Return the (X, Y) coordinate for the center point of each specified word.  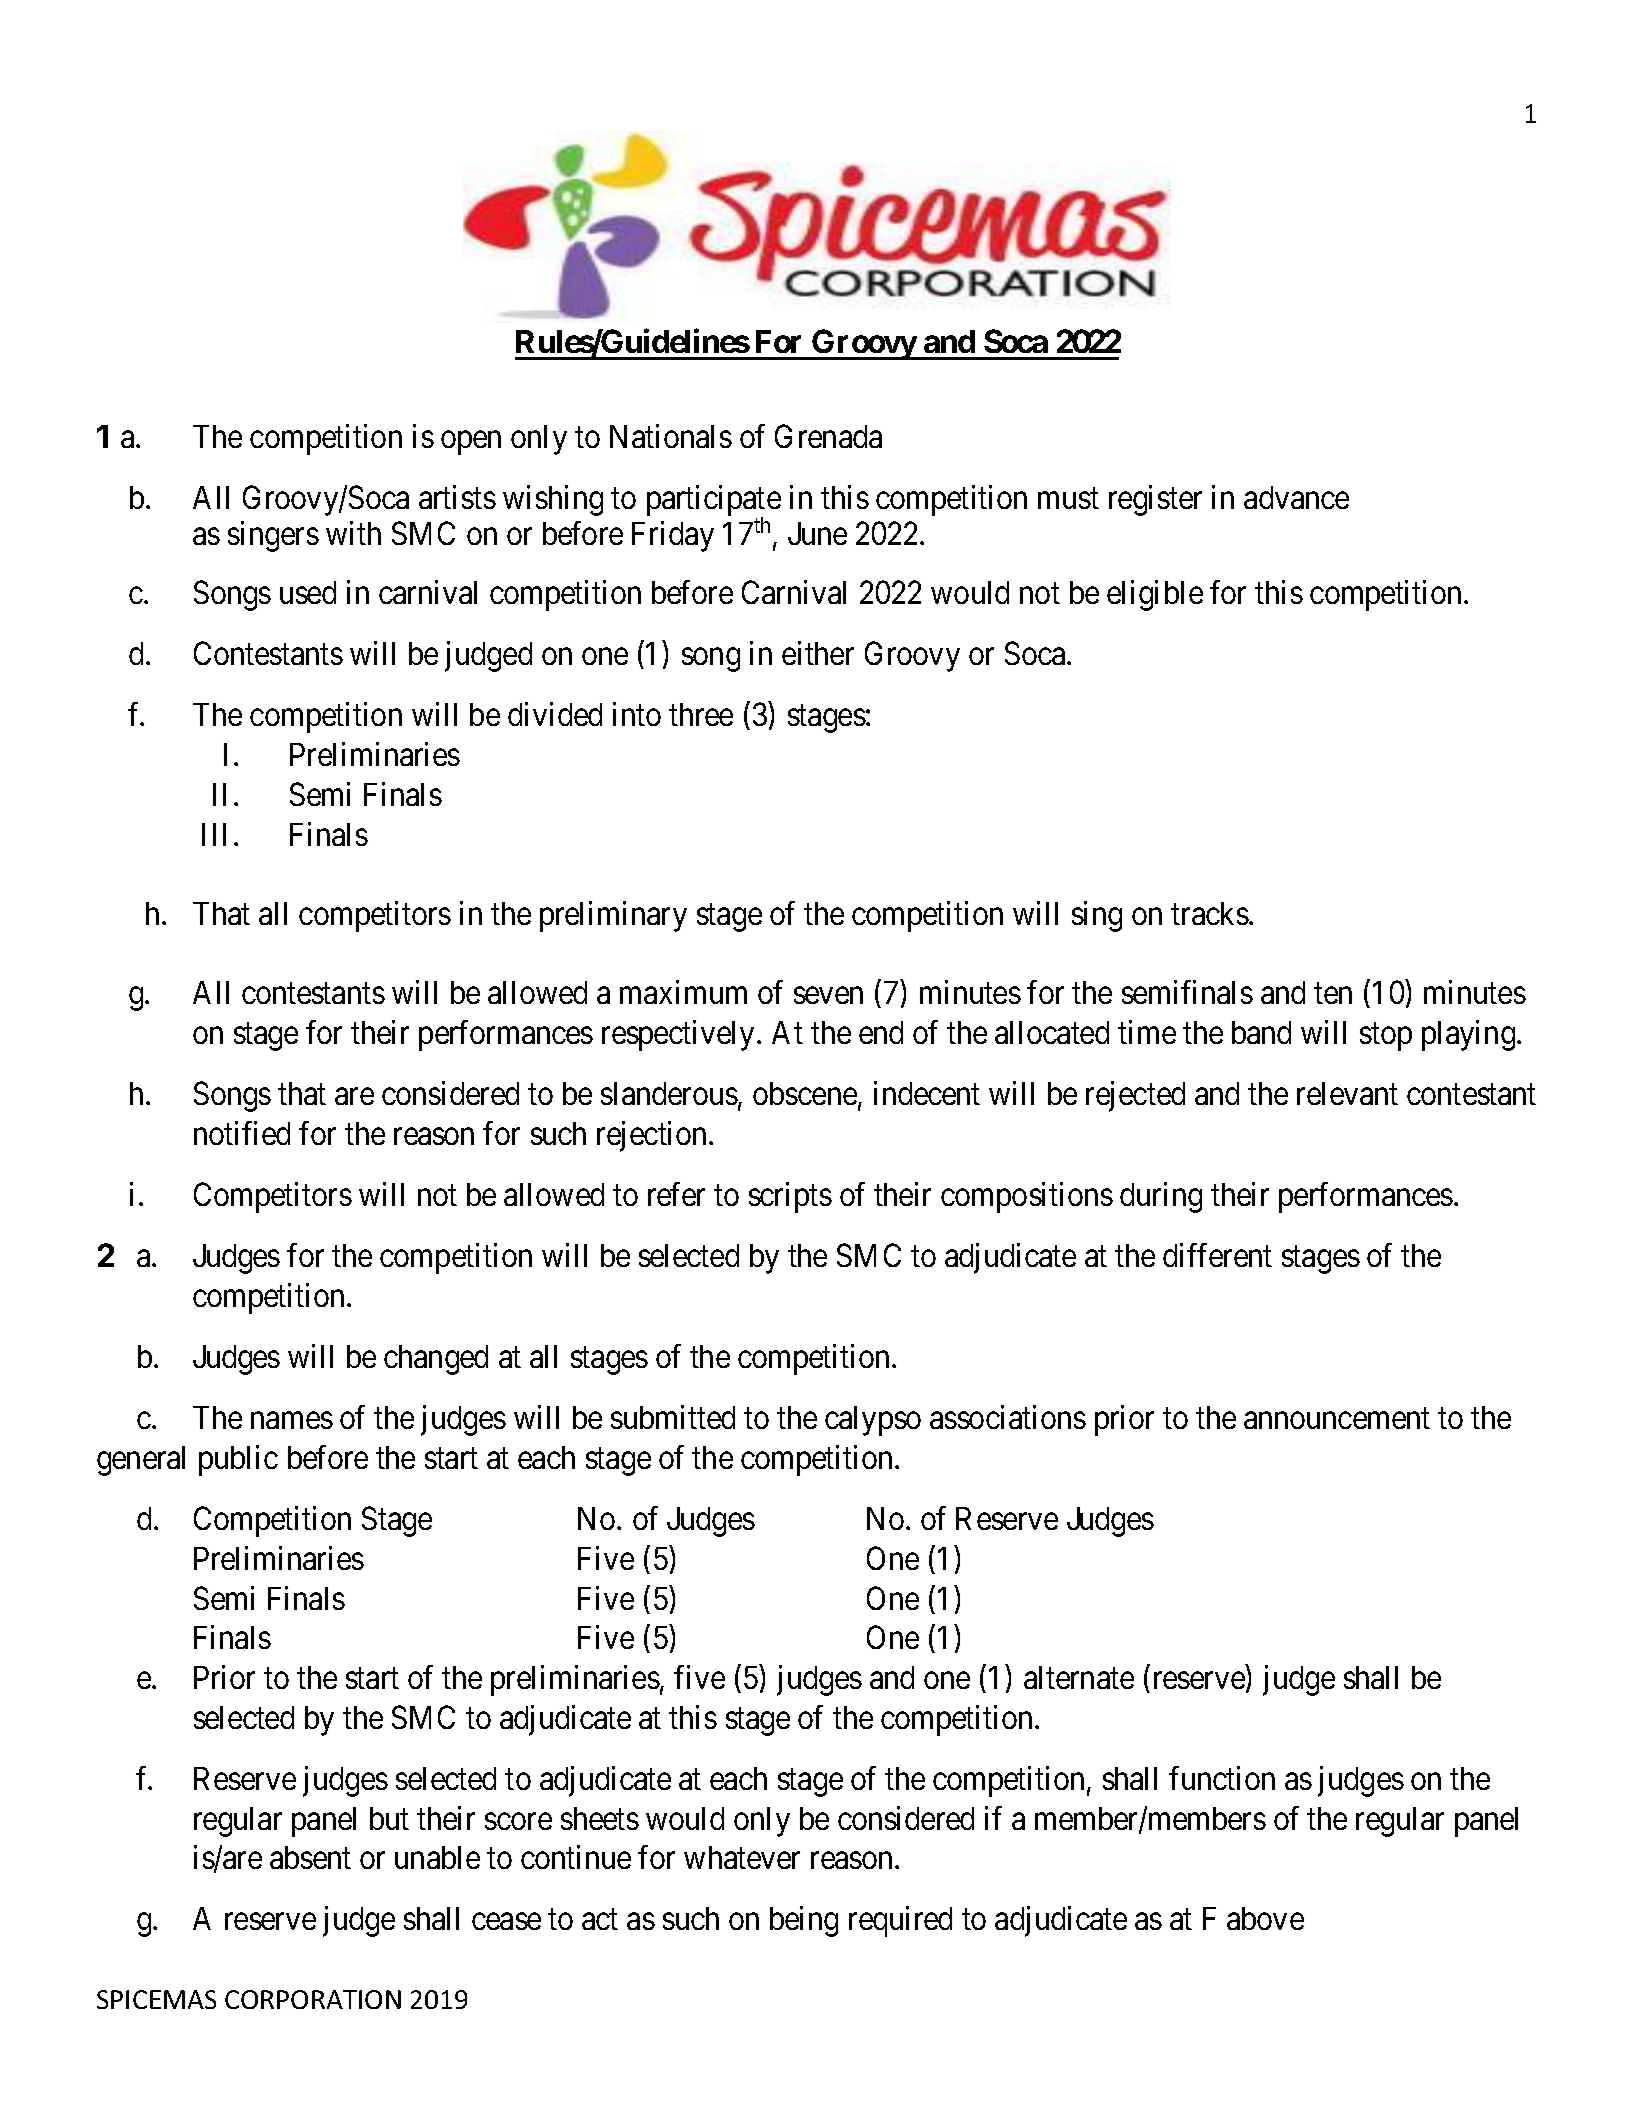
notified (242, 1133)
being (804, 1921)
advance (1296, 497)
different (1217, 1255)
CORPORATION (313, 1999)
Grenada (828, 436)
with (353, 533)
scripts (790, 1197)
